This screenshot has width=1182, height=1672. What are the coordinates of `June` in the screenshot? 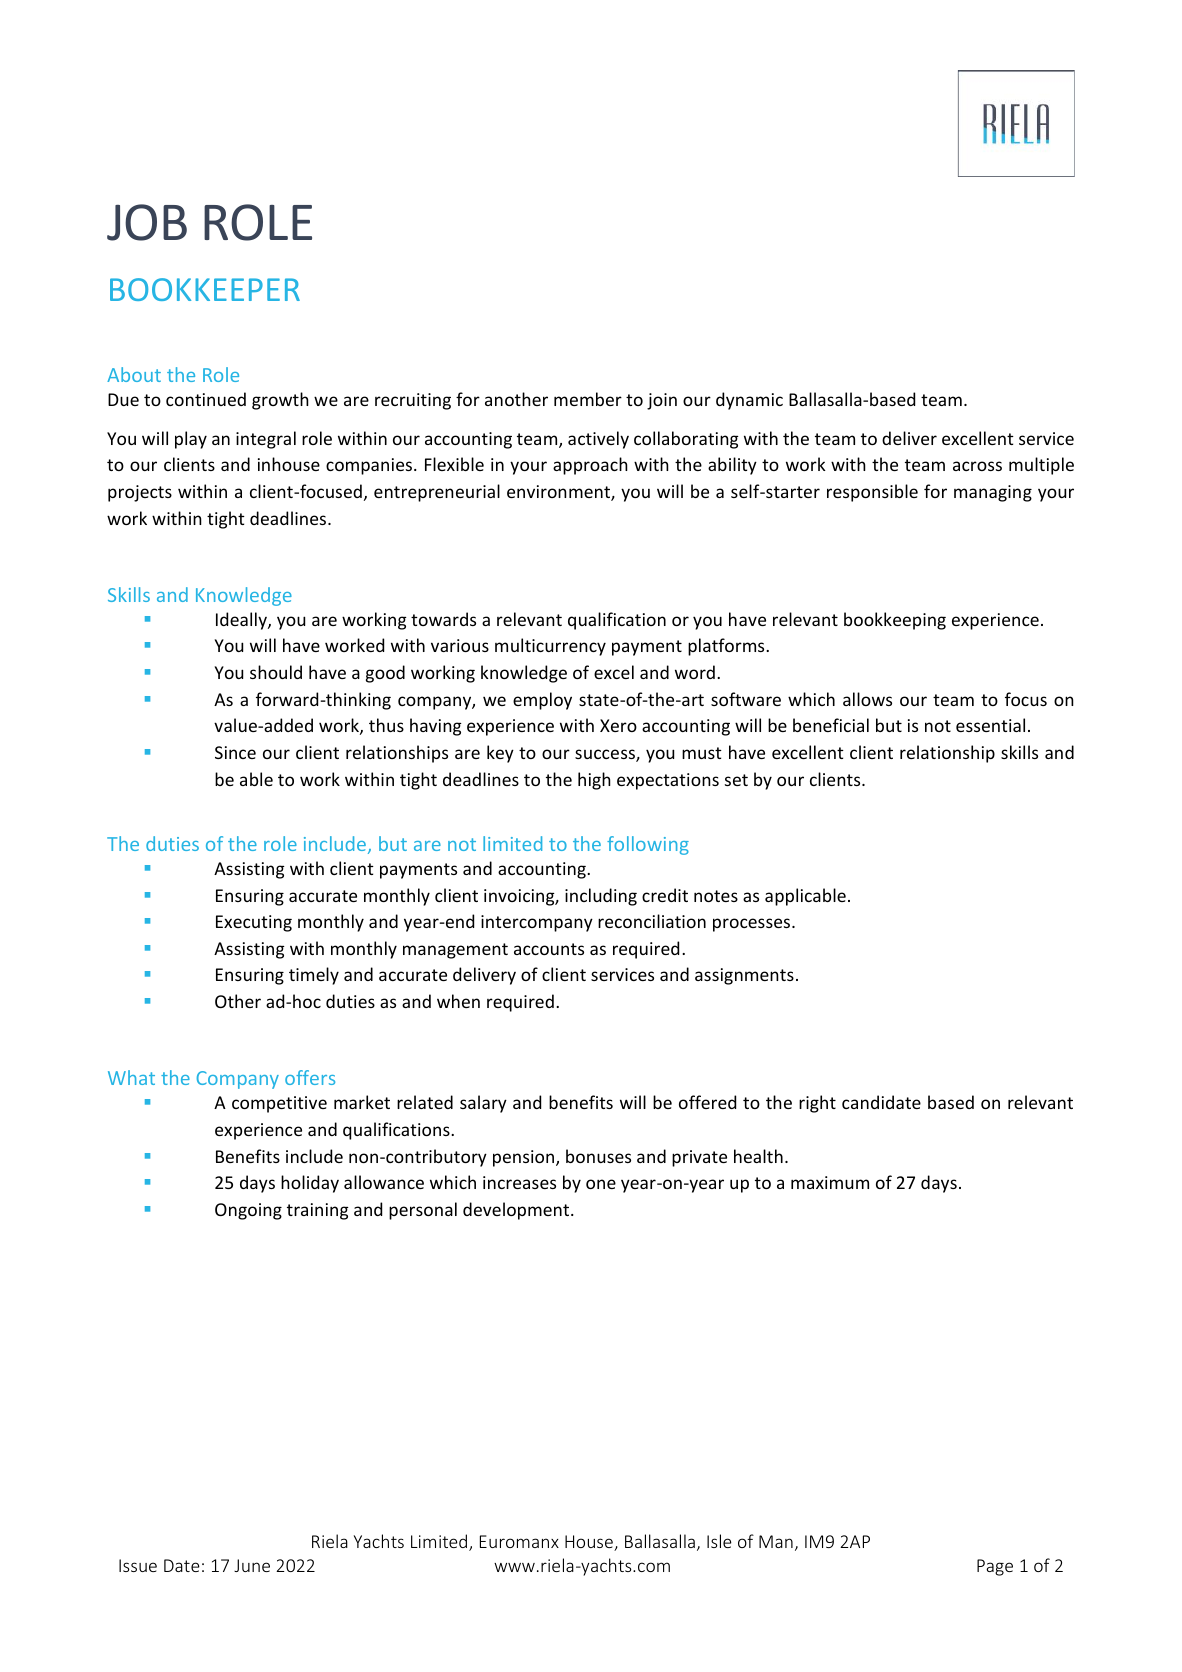 It's located at (252, 1565).
